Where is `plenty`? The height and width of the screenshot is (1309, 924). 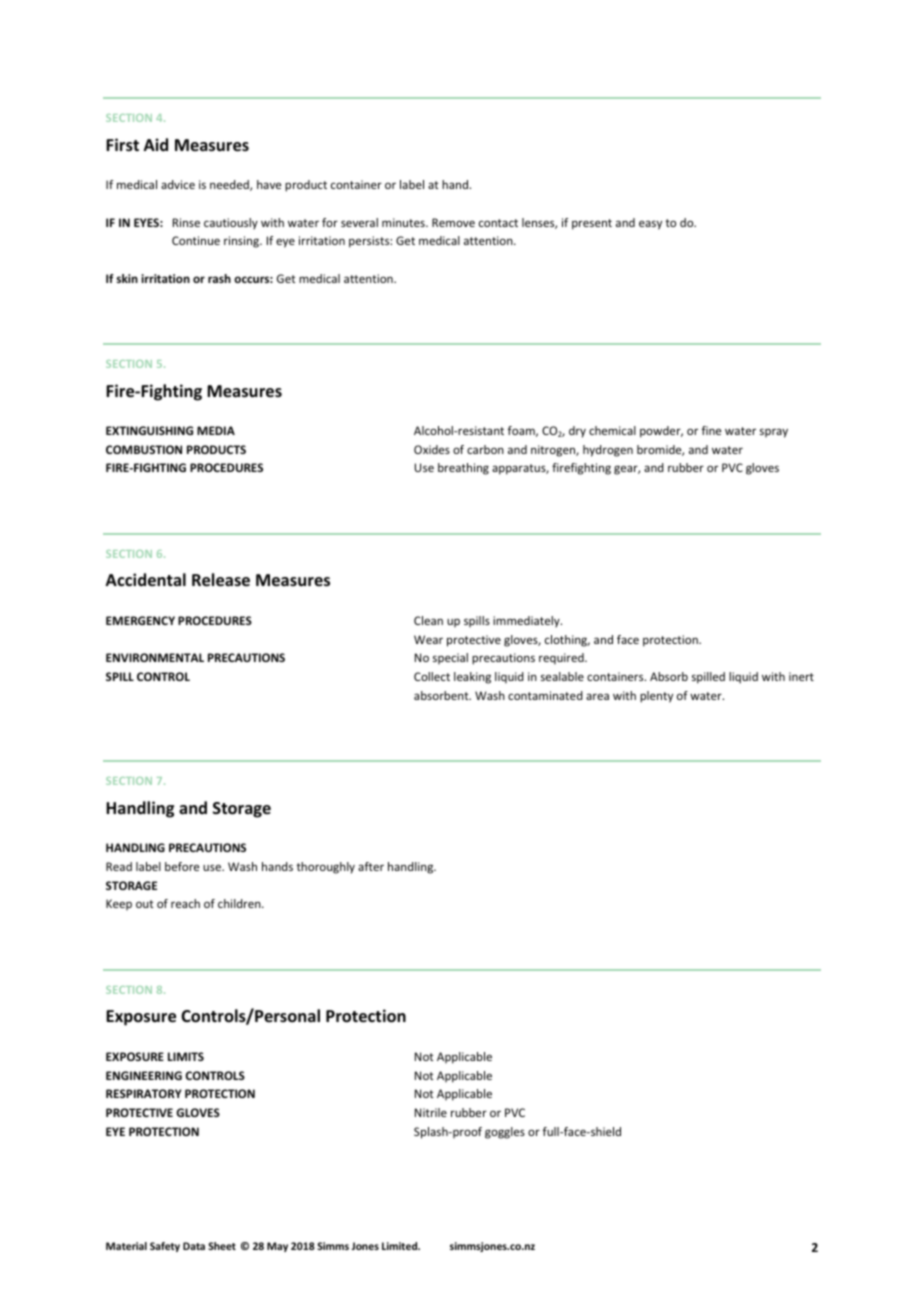 plenty is located at coordinates (656, 697).
